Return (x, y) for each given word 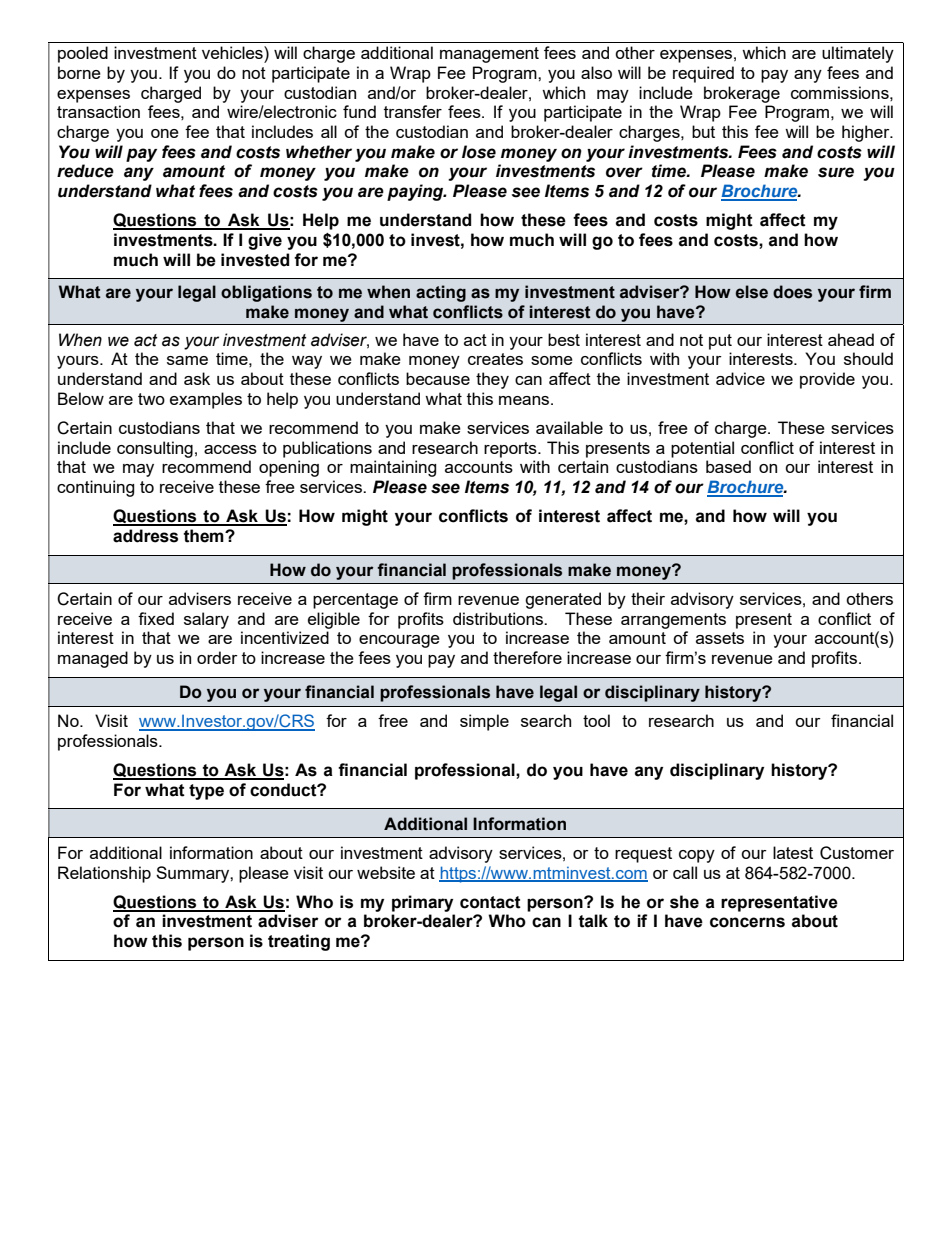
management (489, 55)
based (728, 466)
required (703, 74)
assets (720, 638)
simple (484, 722)
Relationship (104, 874)
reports (511, 450)
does (792, 292)
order (217, 657)
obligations (266, 293)
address (145, 536)
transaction (98, 111)
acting (441, 293)
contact (490, 902)
